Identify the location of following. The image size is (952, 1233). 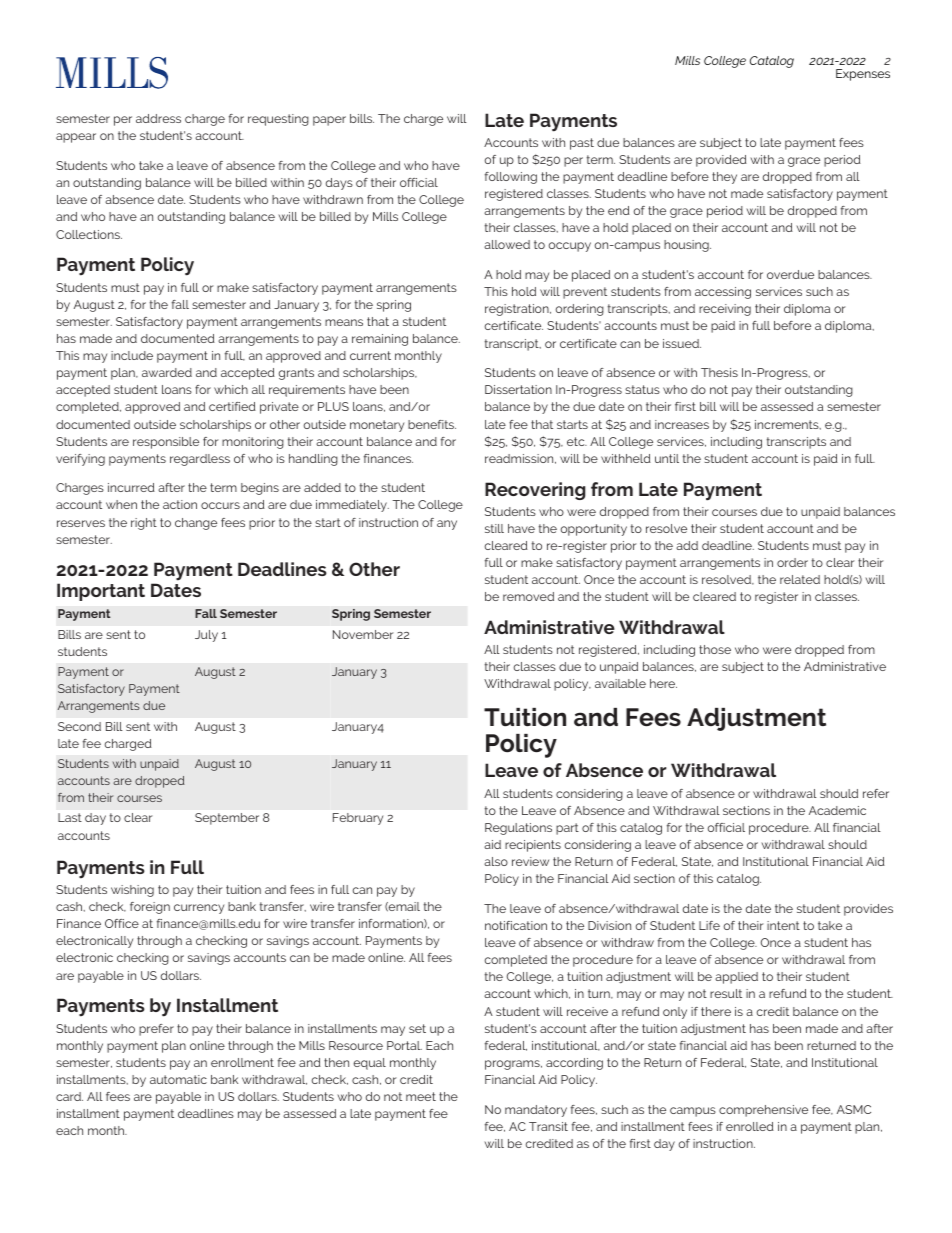
(511, 178).
